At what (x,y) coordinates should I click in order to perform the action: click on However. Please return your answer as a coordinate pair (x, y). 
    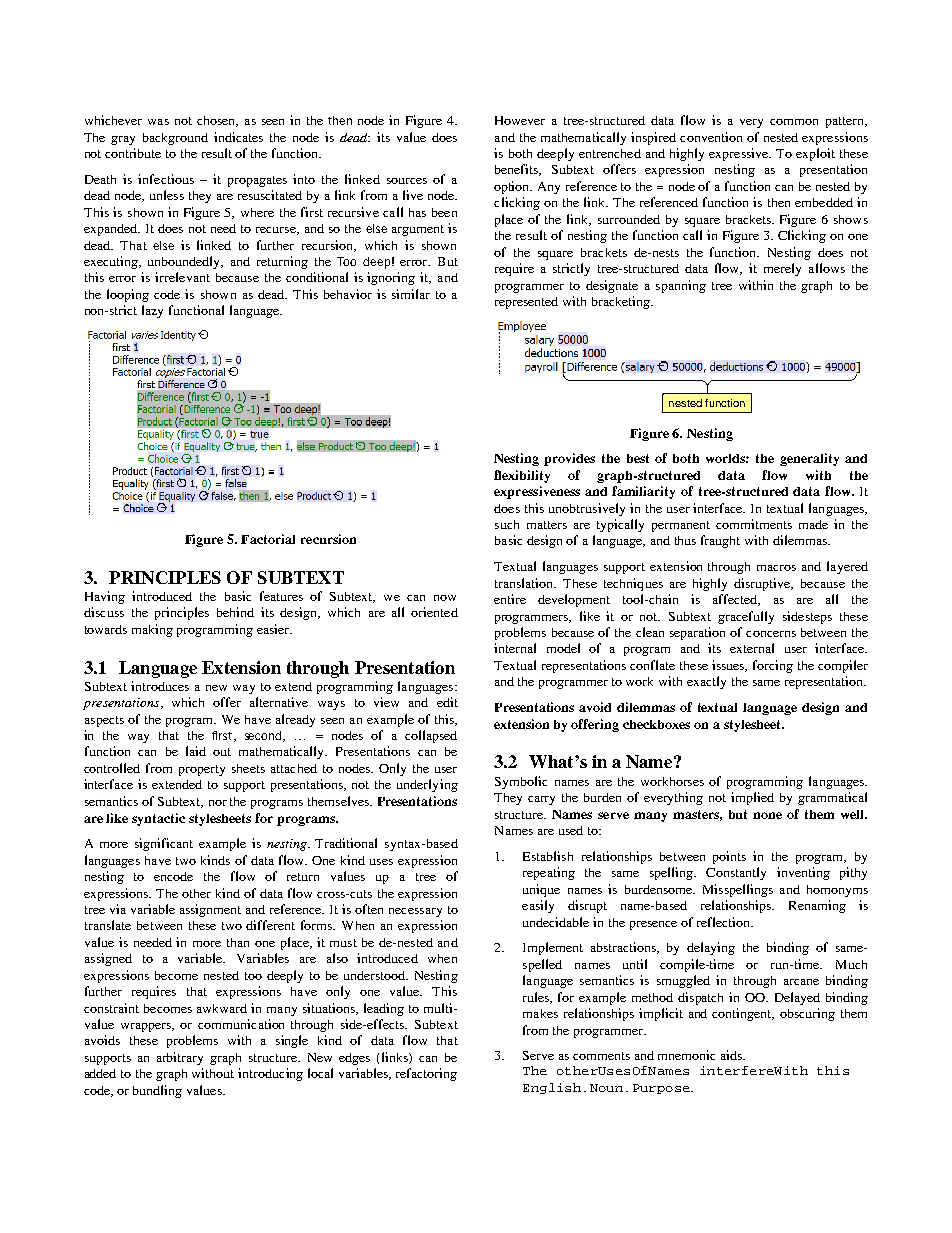
    Looking at the image, I should click on (520, 120).
